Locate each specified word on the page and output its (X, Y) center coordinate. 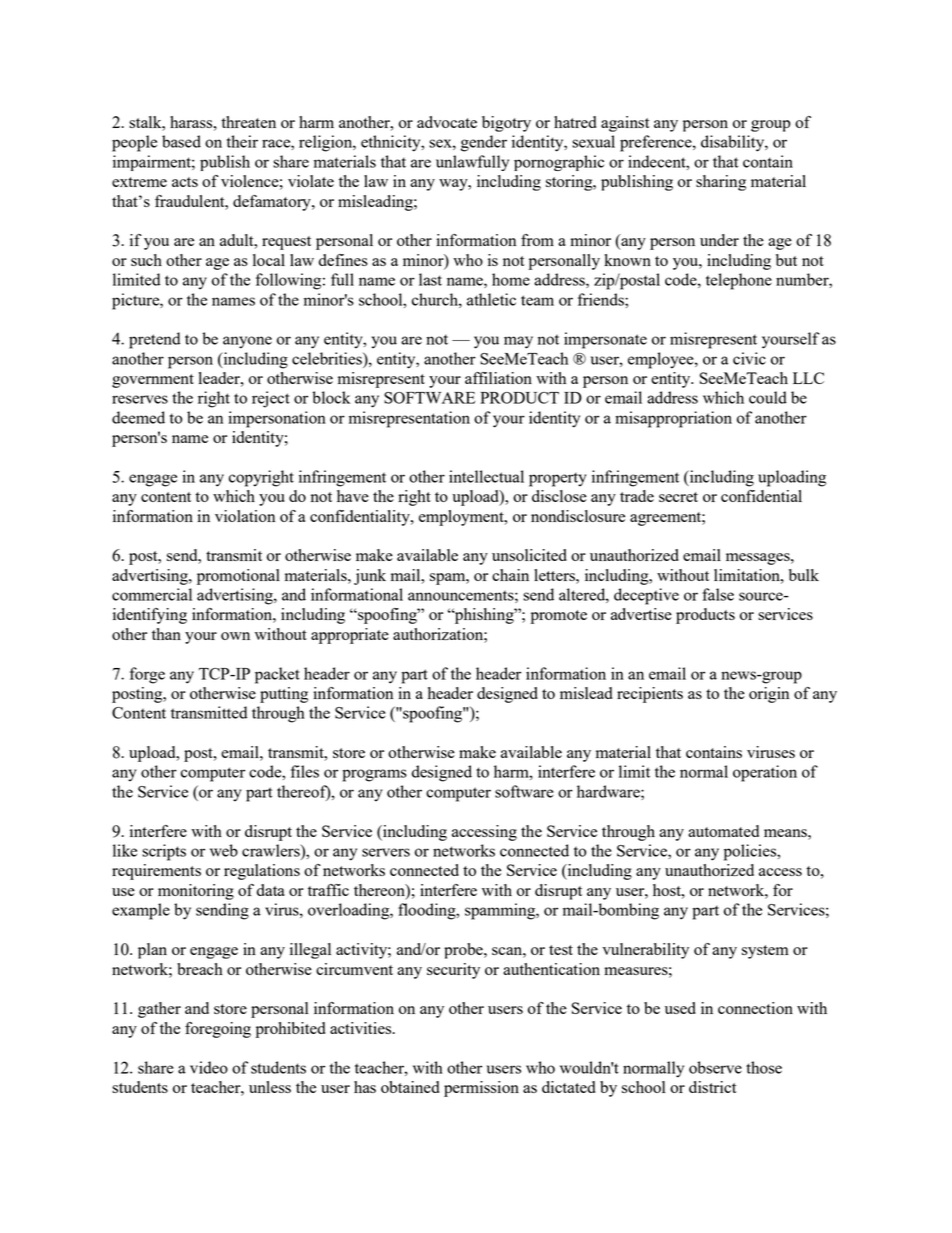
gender (484, 143)
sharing (721, 183)
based (181, 141)
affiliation (498, 378)
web (224, 850)
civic (749, 358)
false (718, 594)
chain (510, 575)
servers (386, 852)
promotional (238, 577)
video (209, 1067)
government (153, 381)
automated (723, 831)
